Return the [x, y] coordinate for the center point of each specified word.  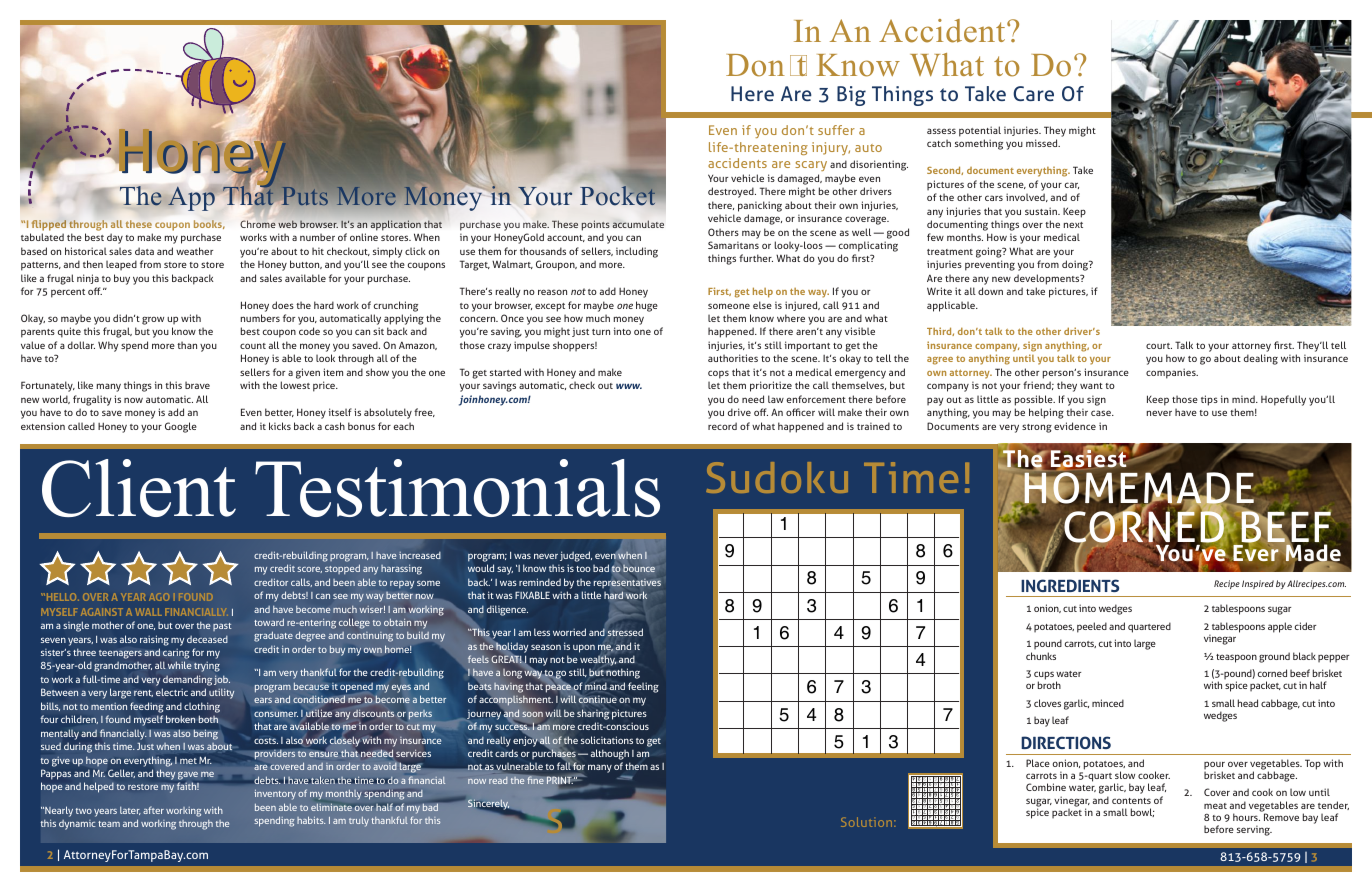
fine [535, 780]
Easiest [1088, 459]
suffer [836, 130]
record [722, 426]
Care [1033, 93]
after [153, 810]
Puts [305, 196]
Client [139, 488]
